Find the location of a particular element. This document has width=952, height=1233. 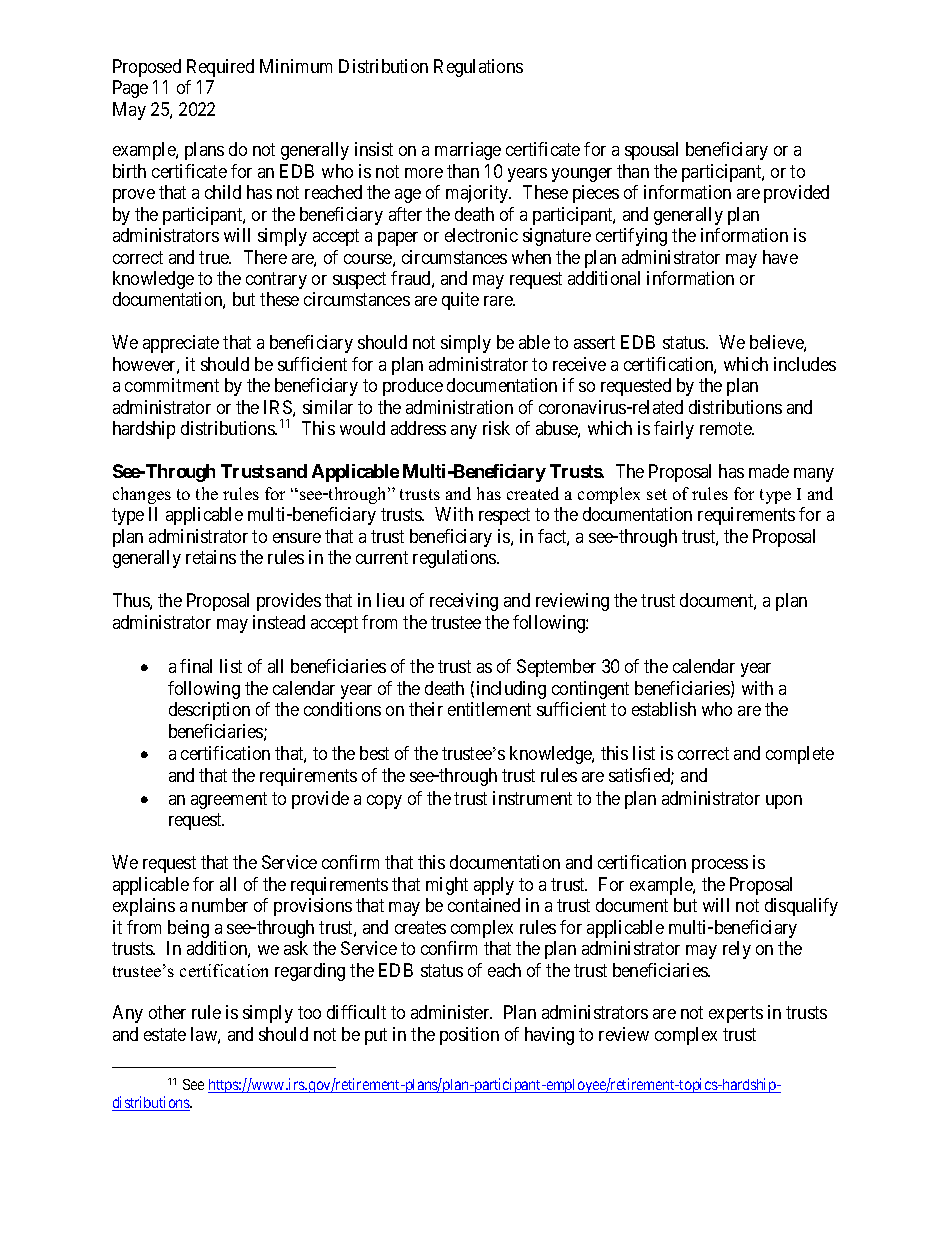

set is located at coordinates (657, 494).
